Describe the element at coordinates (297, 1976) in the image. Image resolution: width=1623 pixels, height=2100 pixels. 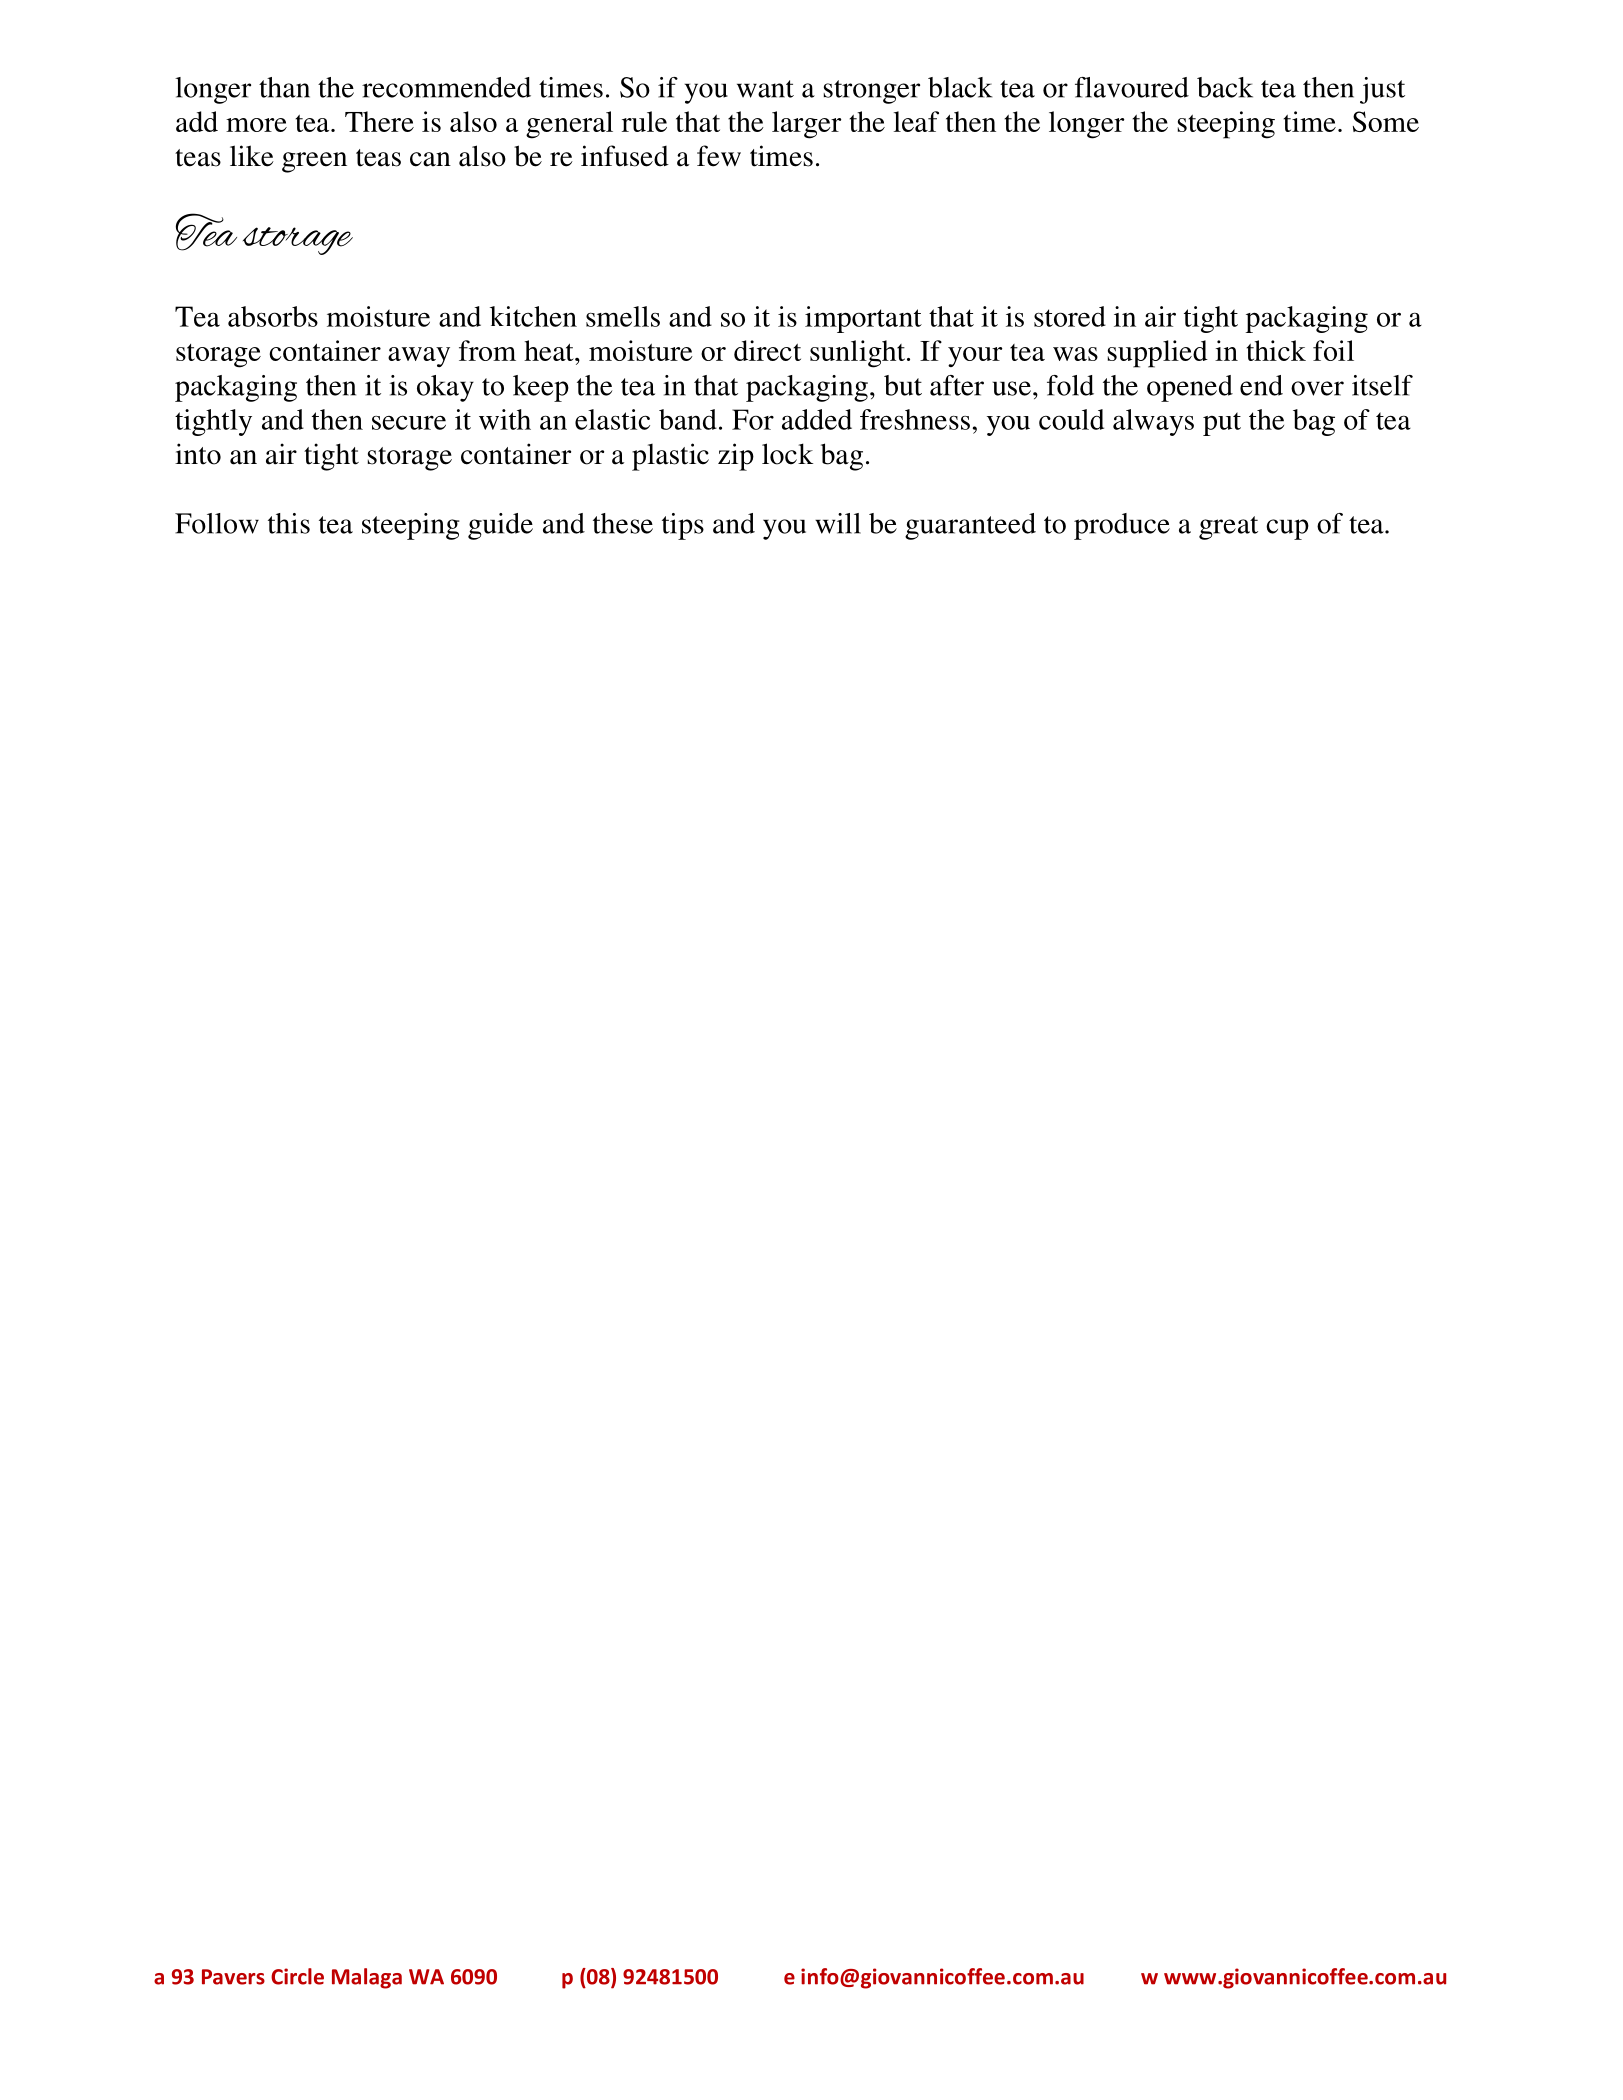
I see `Circle` at that location.
